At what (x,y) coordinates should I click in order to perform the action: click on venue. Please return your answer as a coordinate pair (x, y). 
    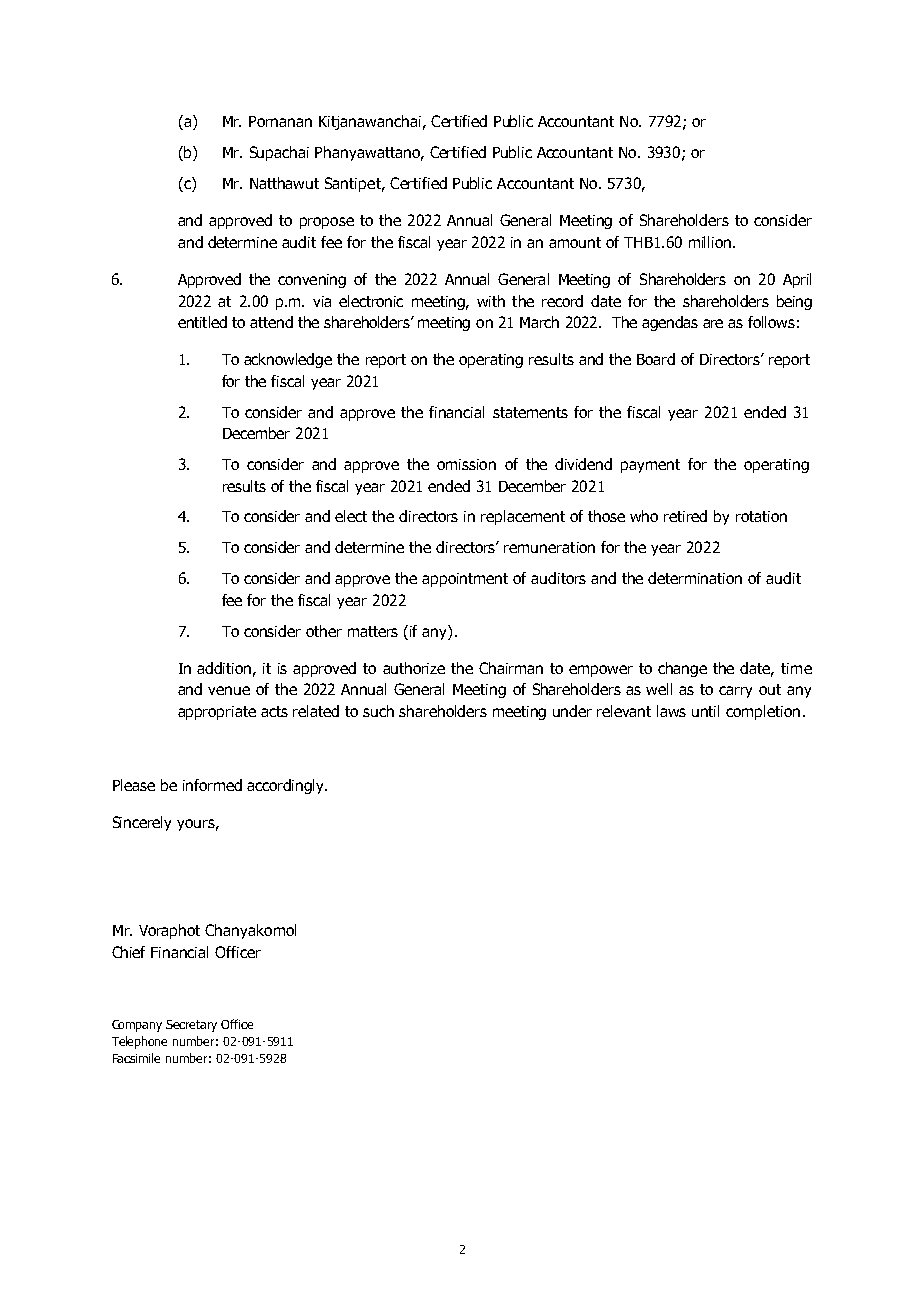
    Looking at the image, I should click on (229, 690).
